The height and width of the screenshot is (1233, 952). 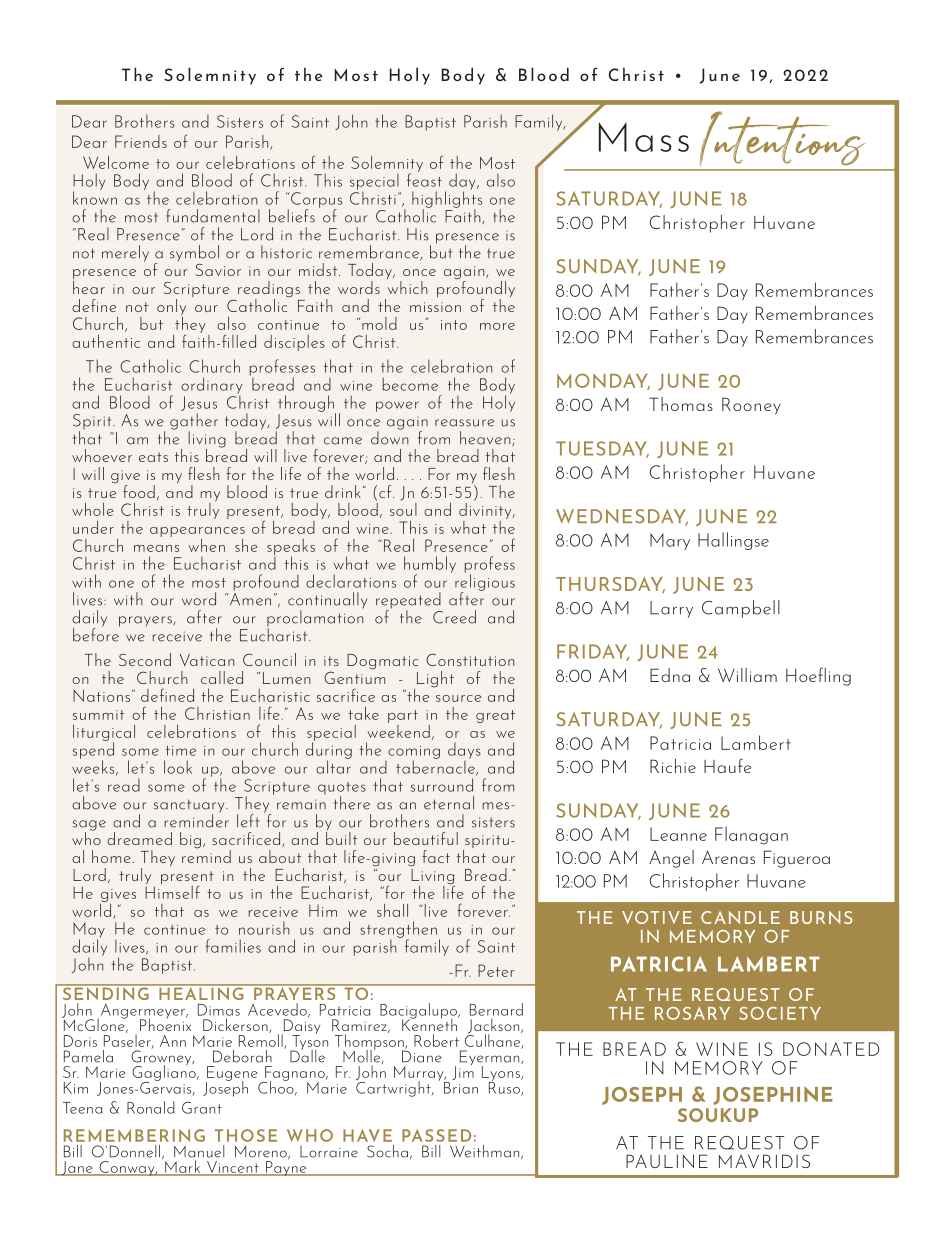 I want to click on feast, so click(x=424, y=179).
